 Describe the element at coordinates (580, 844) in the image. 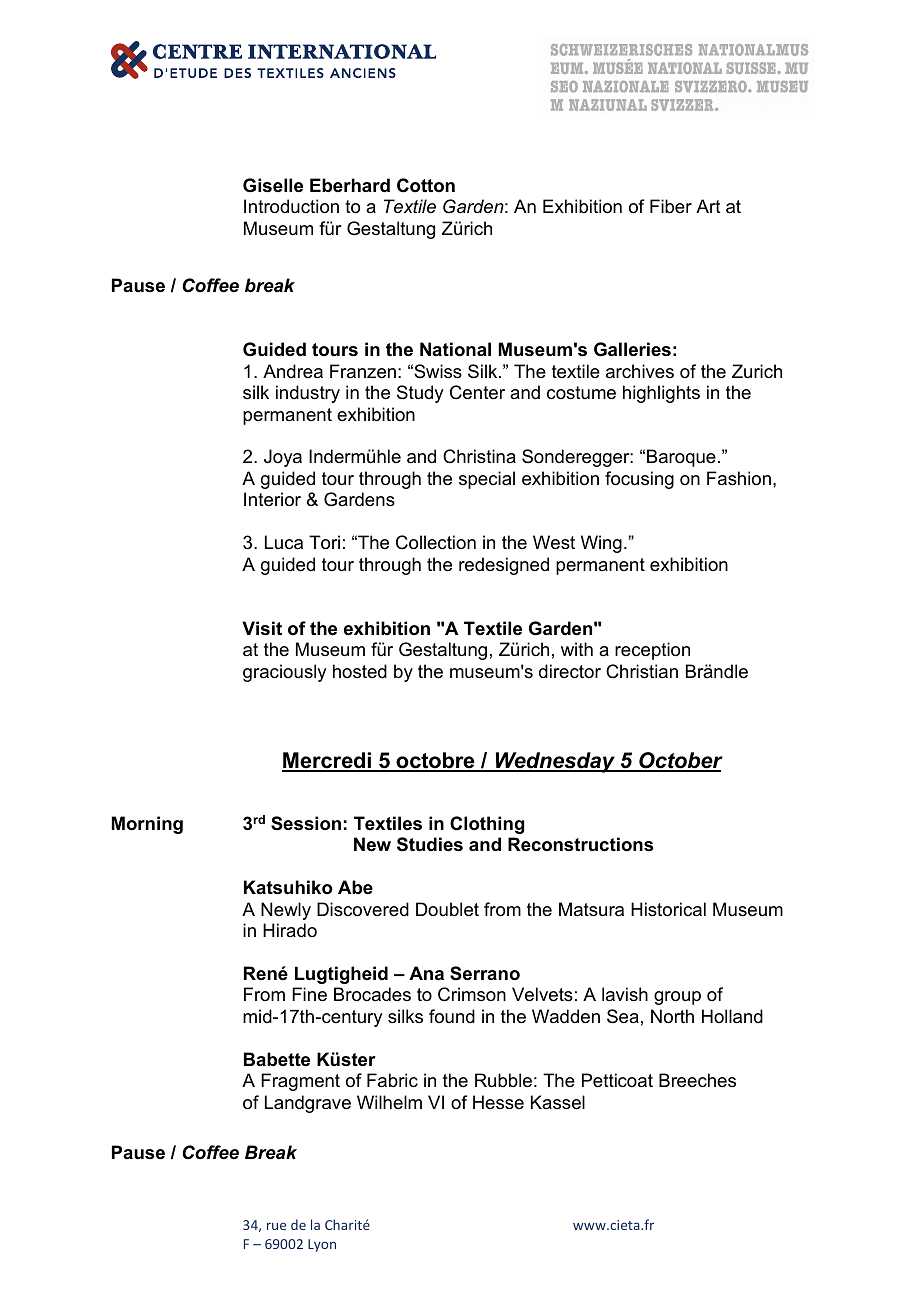

I see `Reconstructions` at that location.
